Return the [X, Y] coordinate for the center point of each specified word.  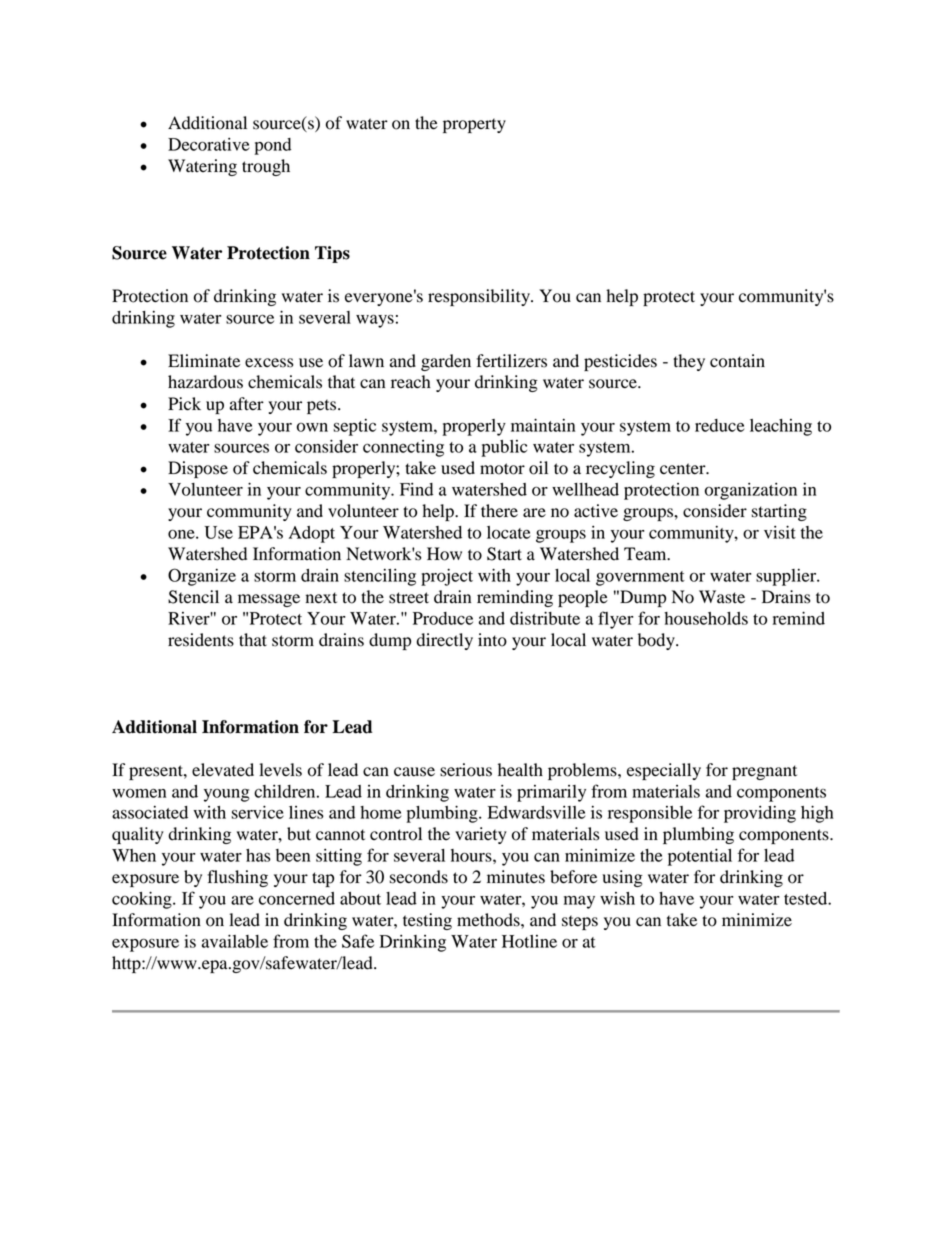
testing [427, 921]
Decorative [208, 144]
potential [700, 857]
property [474, 125]
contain [737, 361]
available [235, 941]
